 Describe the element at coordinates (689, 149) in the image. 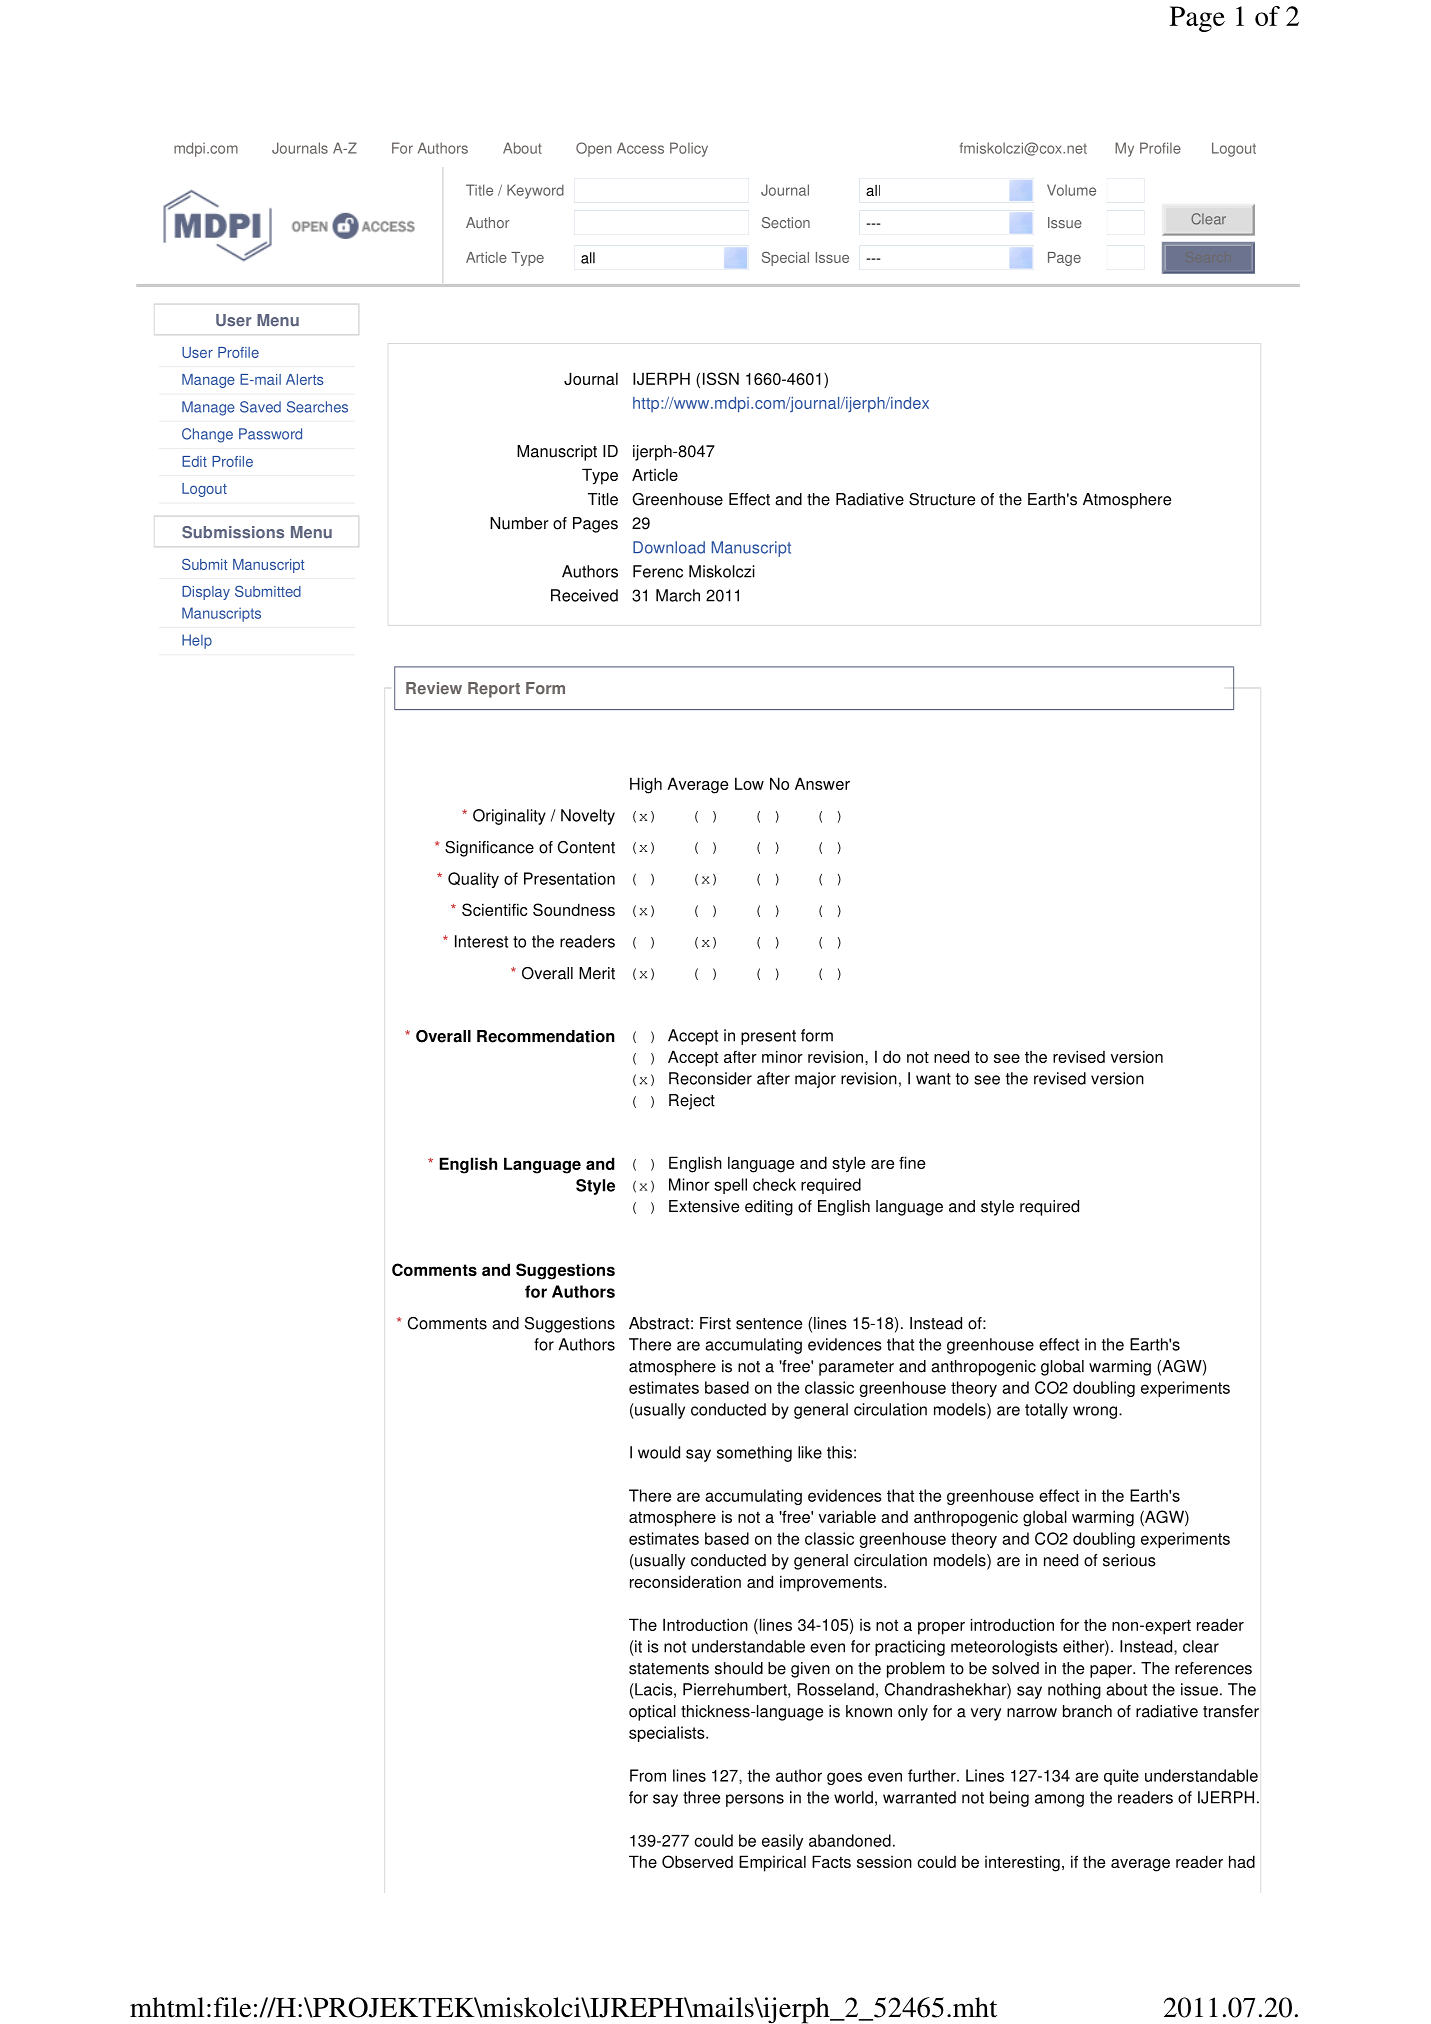

I see `Policy` at that location.
